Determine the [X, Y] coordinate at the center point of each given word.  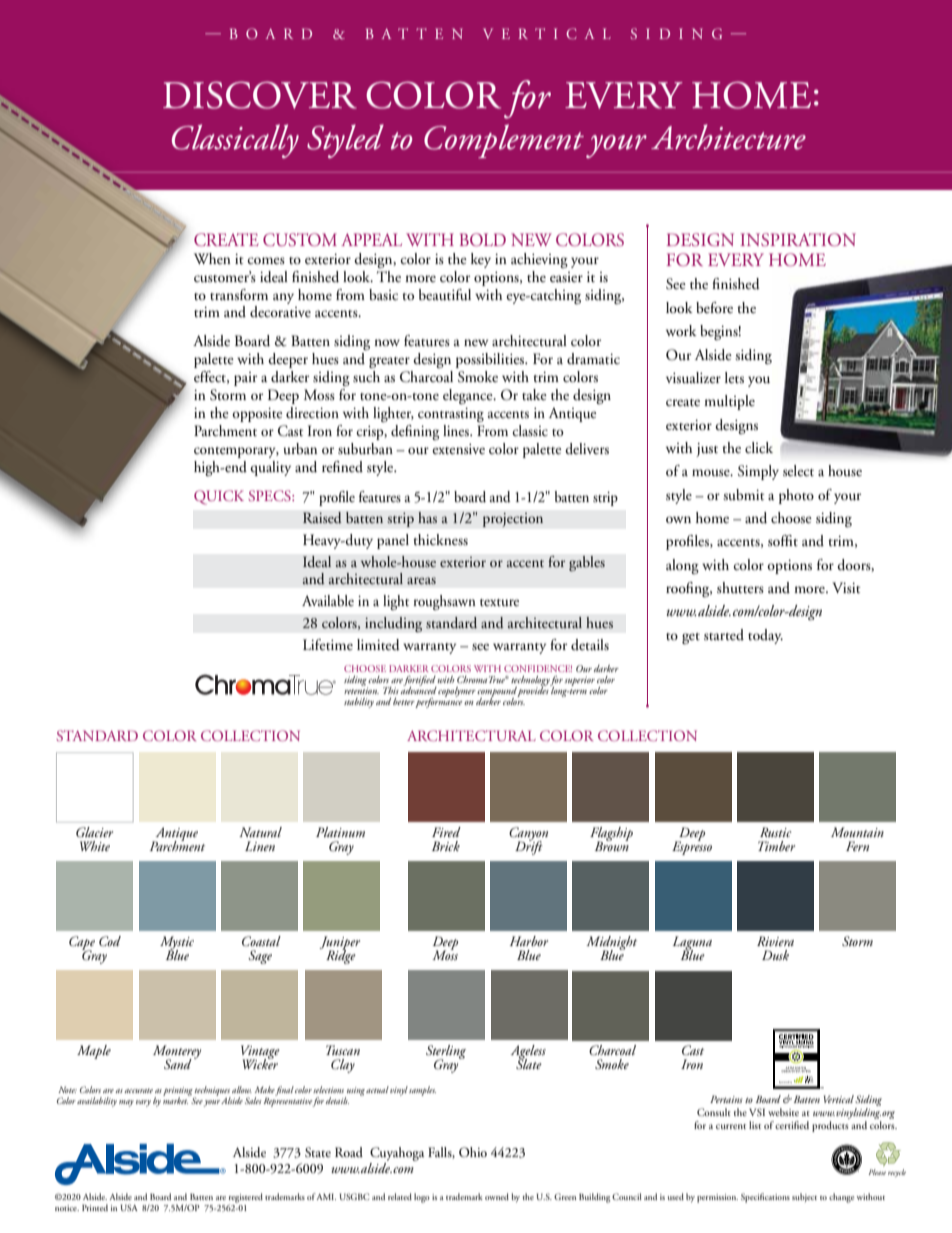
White [95, 846]
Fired [446, 832]
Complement [504, 141]
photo [796, 496]
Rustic [775, 832]
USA [129, 1207]
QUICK [219, 497]
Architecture [728, 137]
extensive [458, 449]
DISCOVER [260, 95]
